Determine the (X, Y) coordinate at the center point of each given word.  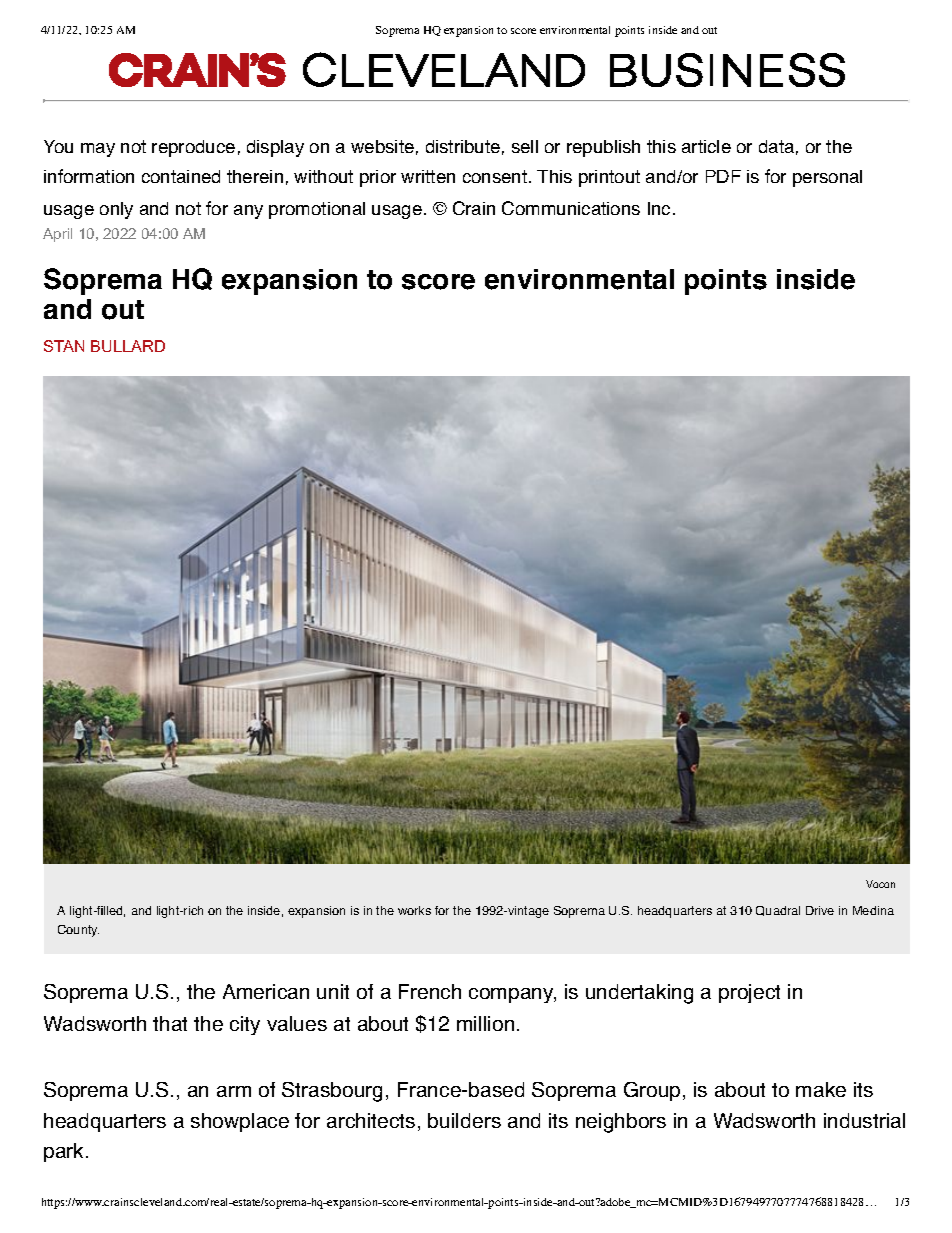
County (78, 931)
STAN (64, 346)
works (414, 910)
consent (495, 176)
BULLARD (128, 346)
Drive (820, 910)
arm (234, 1091)
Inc (659, 208)
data (776, 146)
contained (181, 176)
